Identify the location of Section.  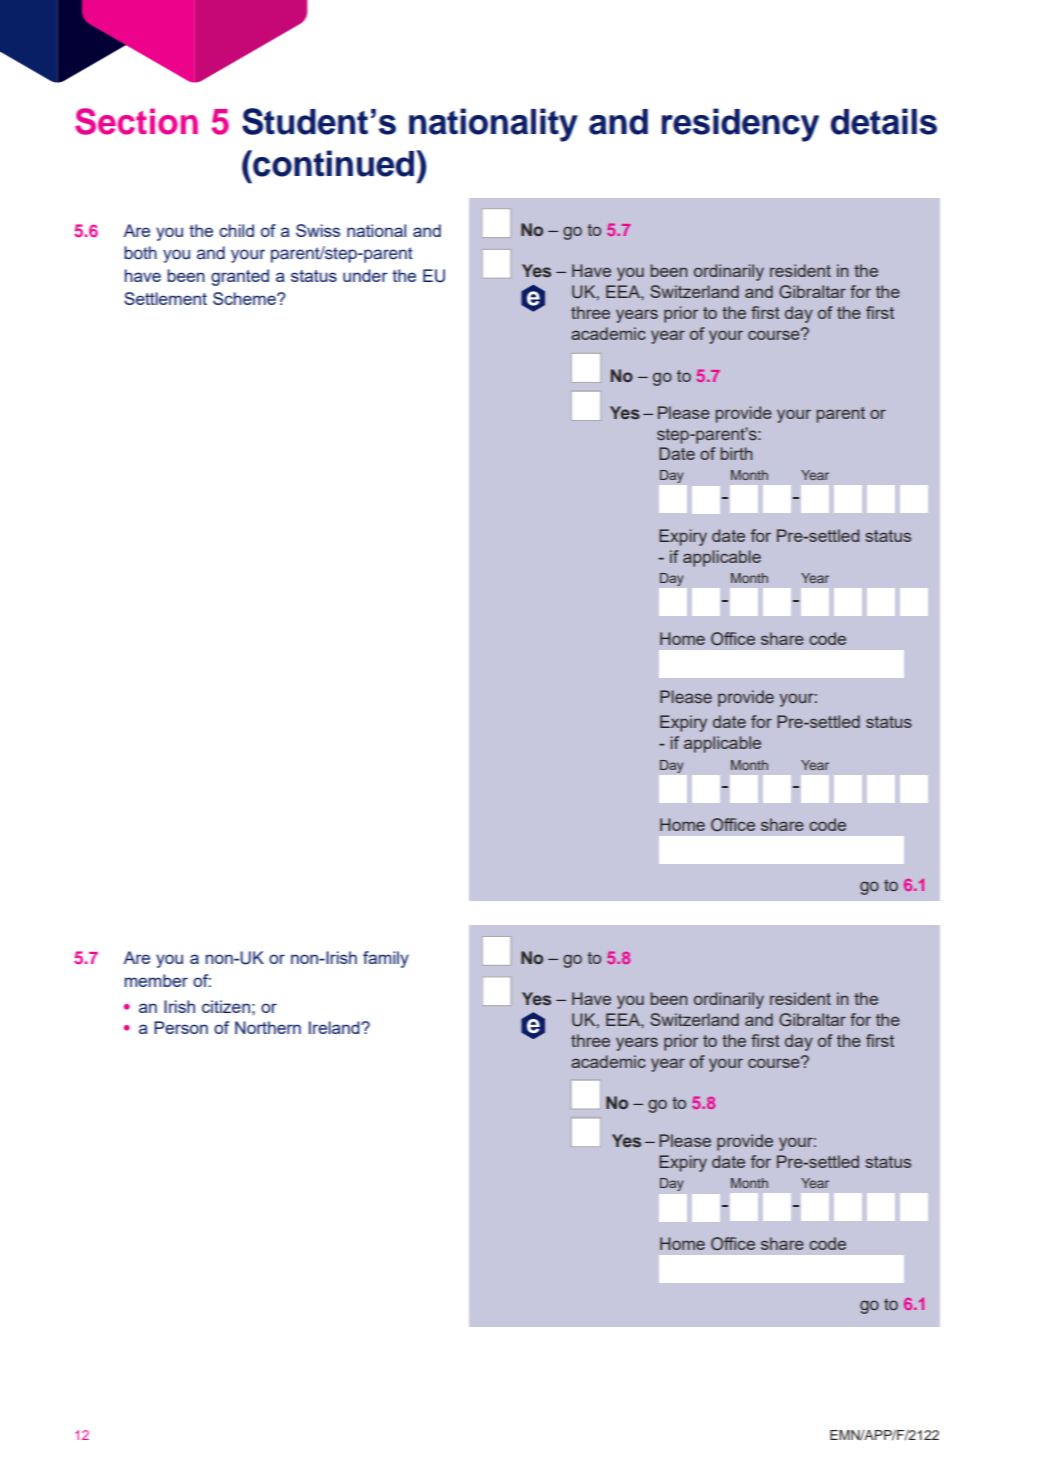
(136, 121).
